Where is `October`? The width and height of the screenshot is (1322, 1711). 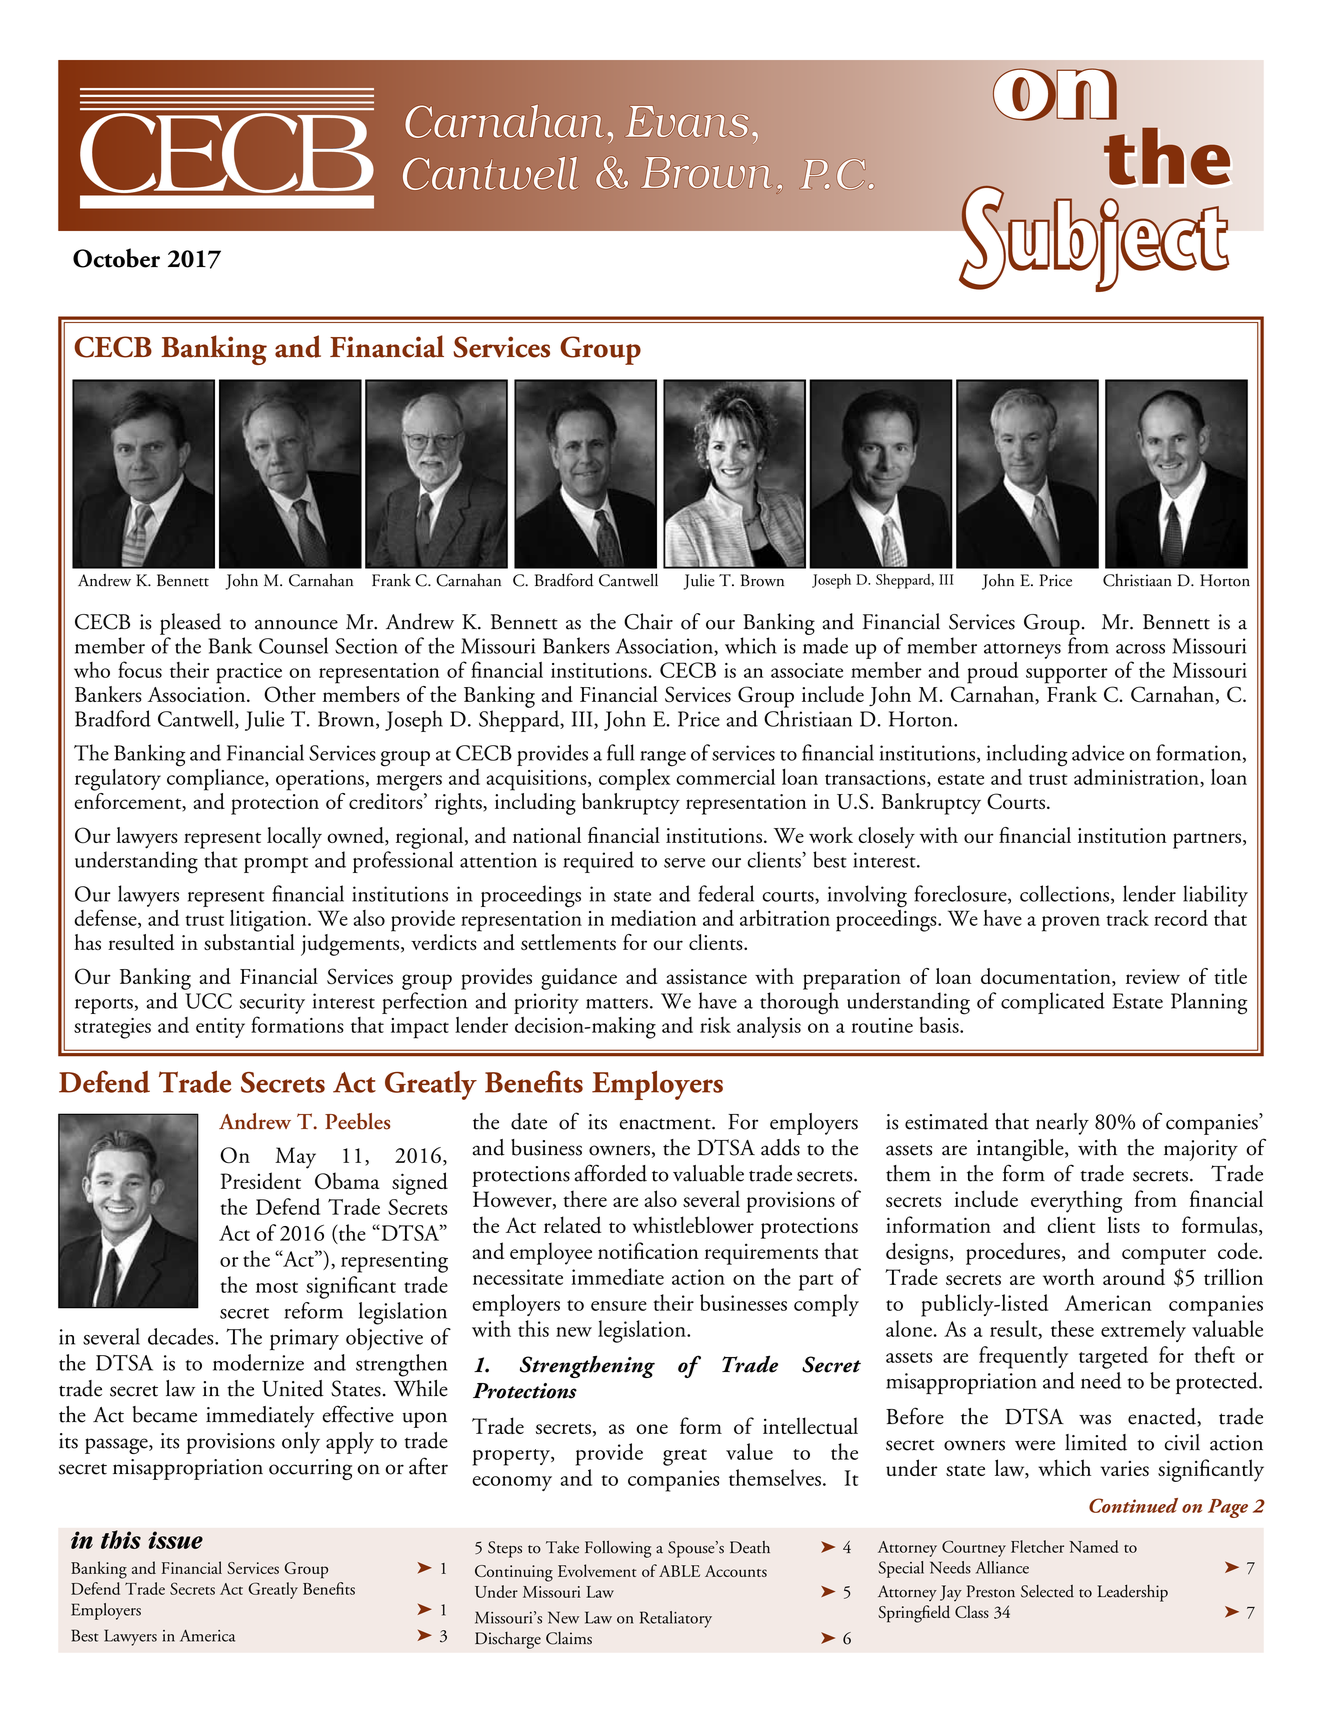 October is located at coordinates (116, 258).
